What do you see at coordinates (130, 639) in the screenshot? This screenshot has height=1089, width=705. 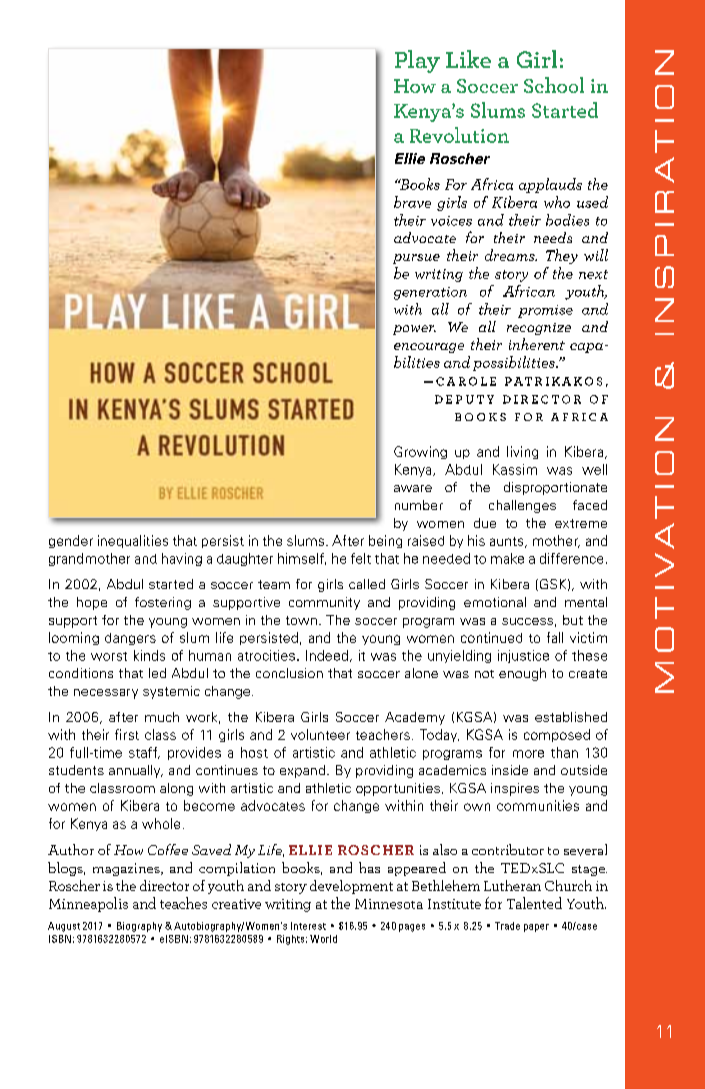 I see `dangers` at bounding box center [130, 639].
